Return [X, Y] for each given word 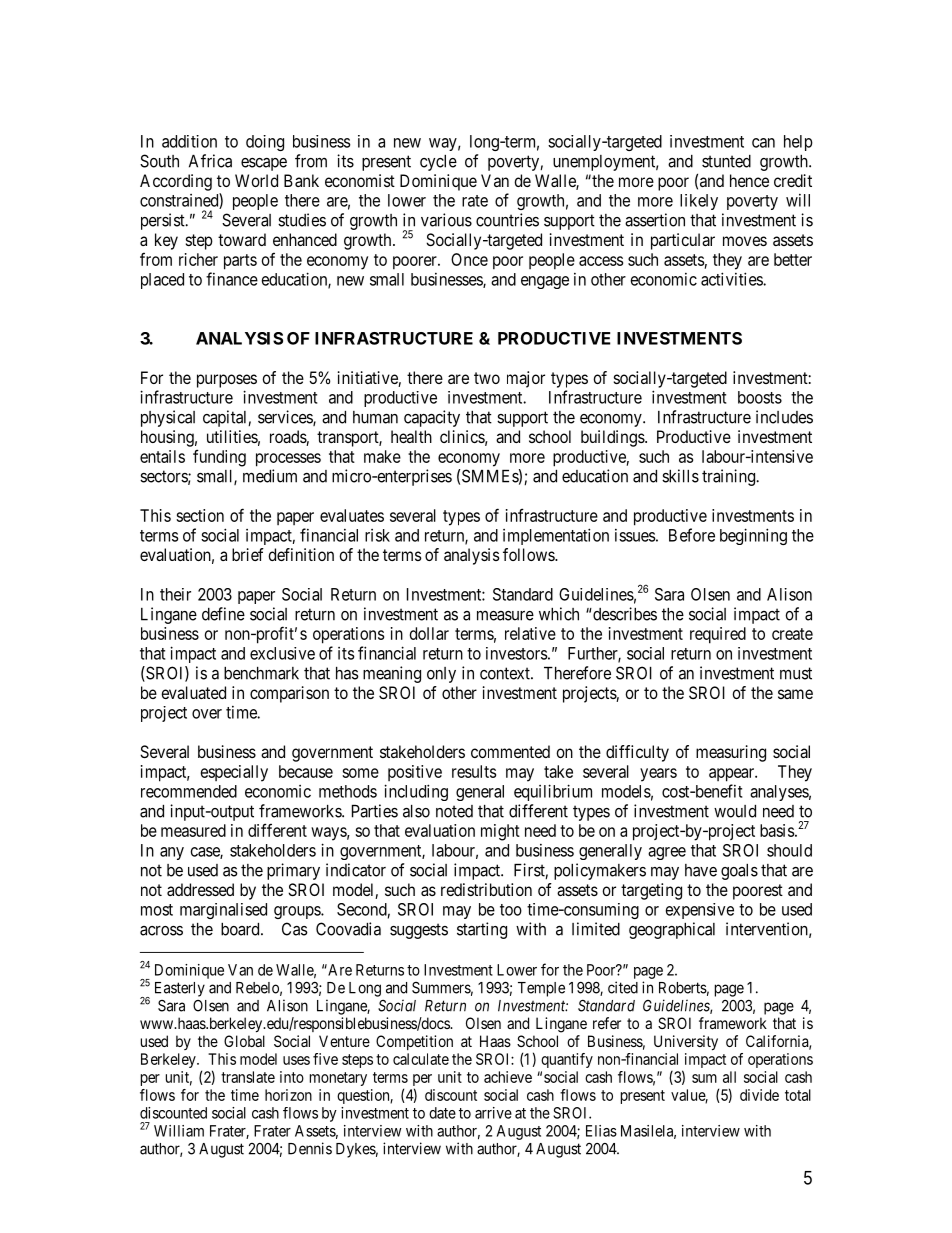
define [223, 614]
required [718, 635]
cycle [438, 163]
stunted [726, 161]
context [506, 673]
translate [248, 1077]
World [256, 180]
